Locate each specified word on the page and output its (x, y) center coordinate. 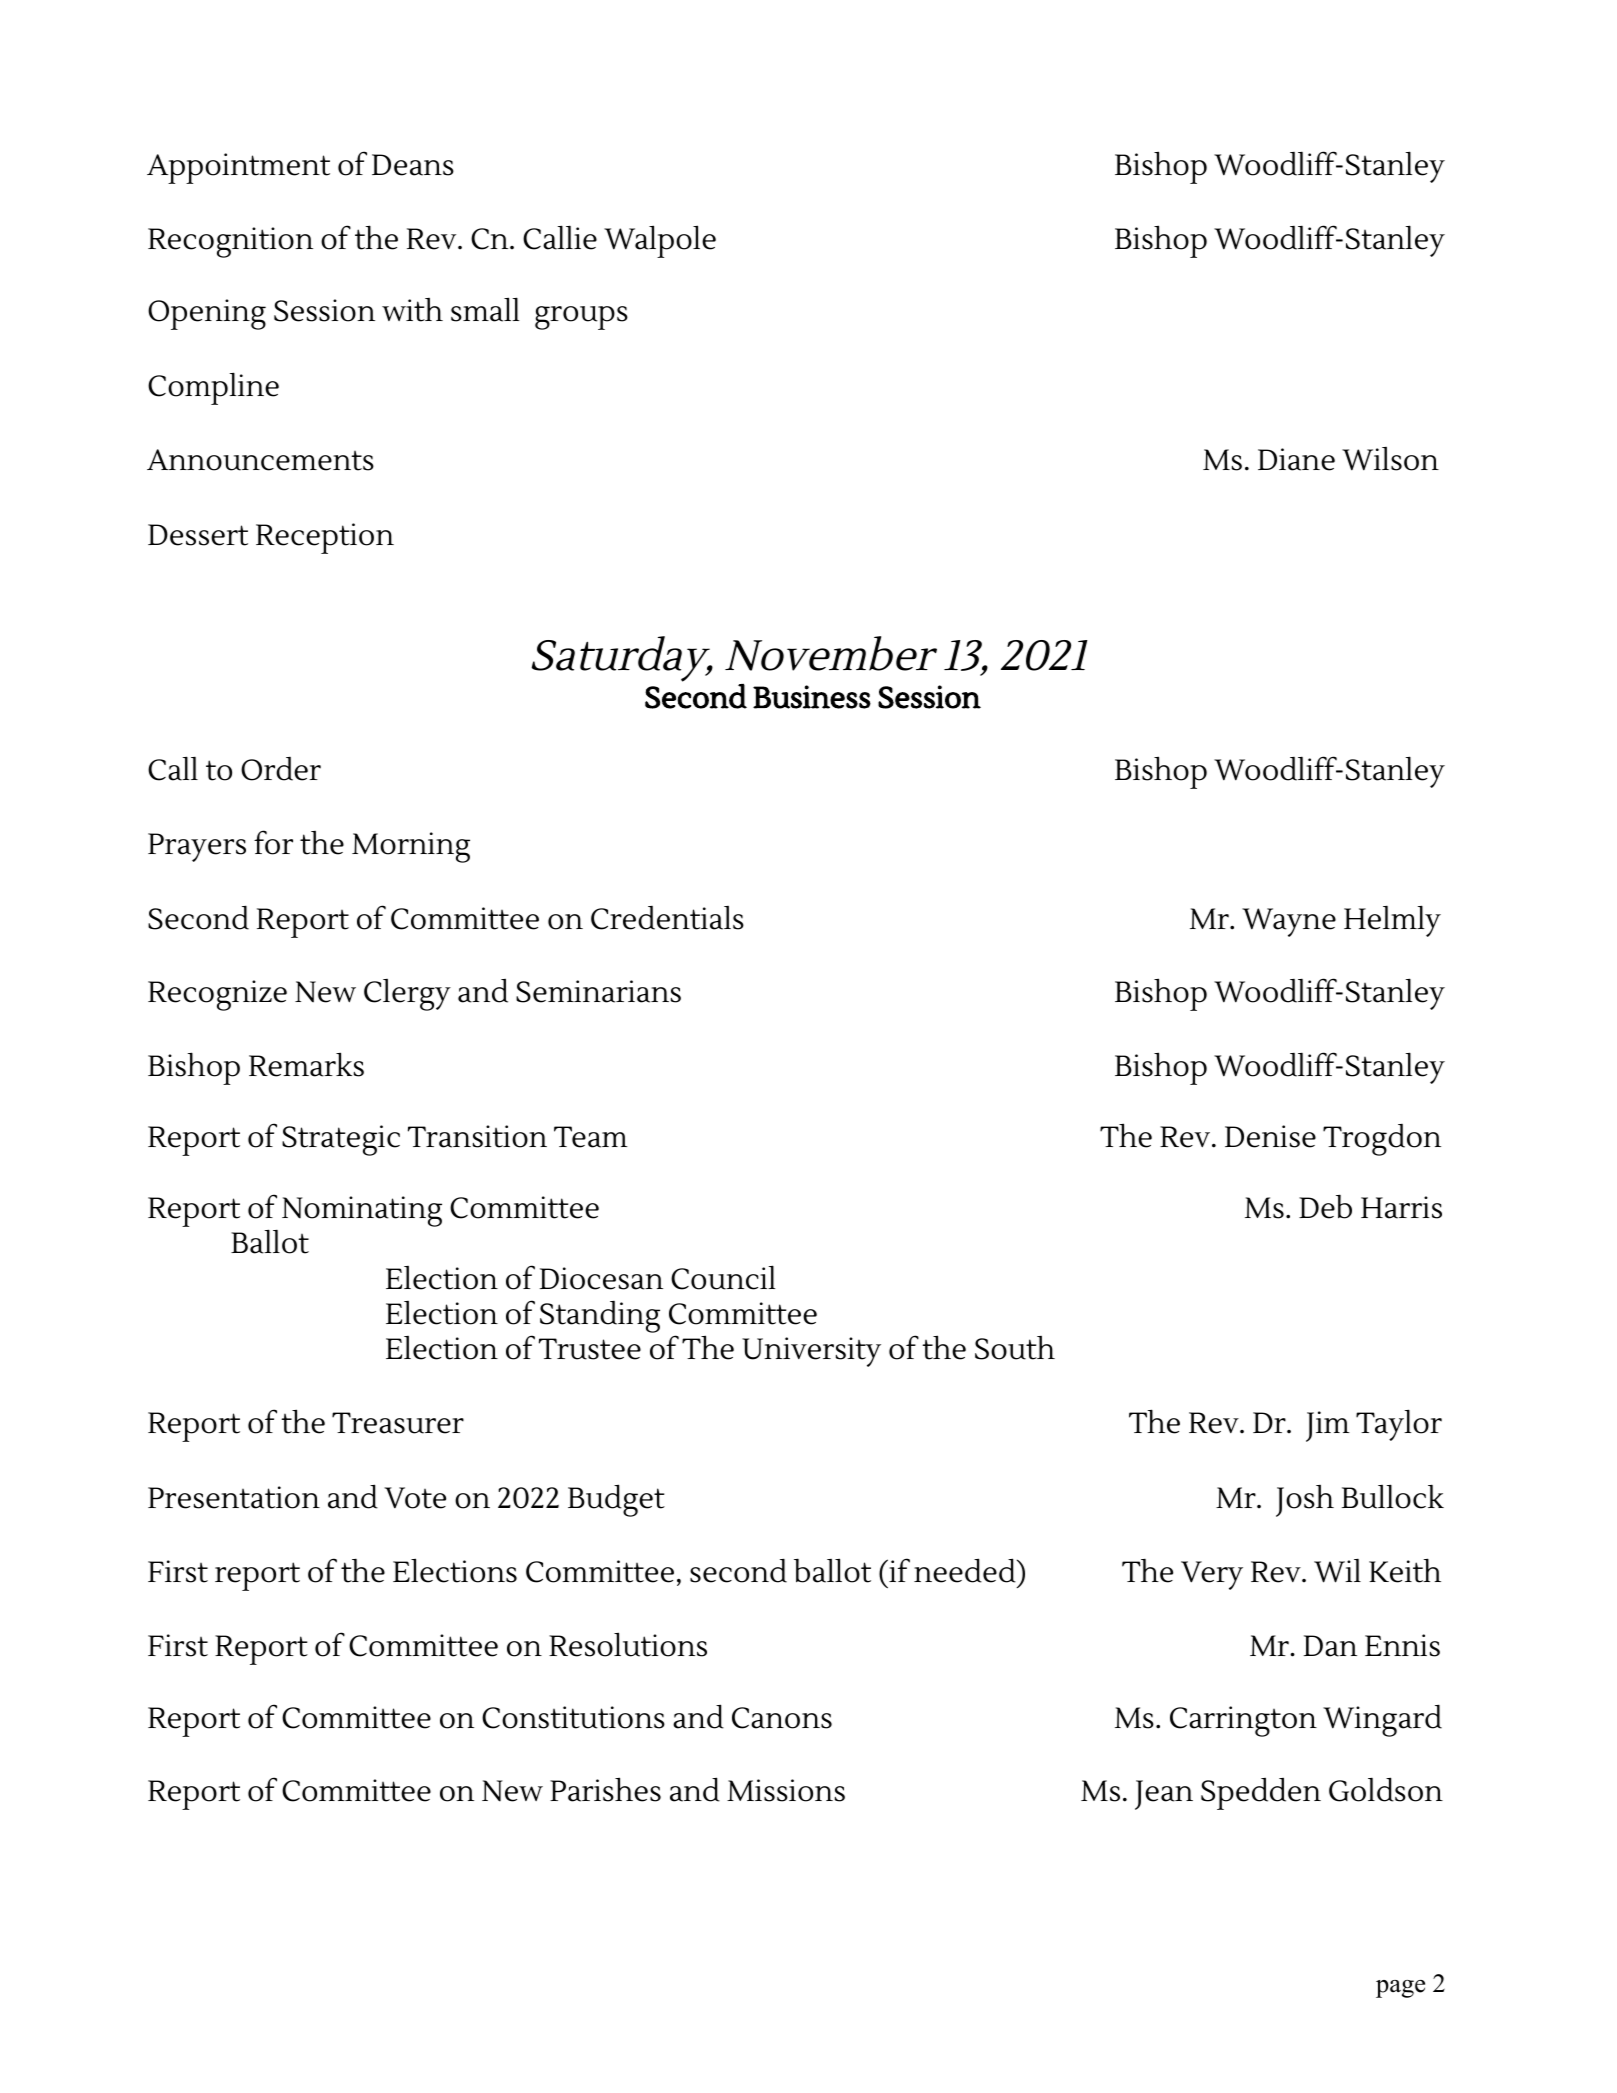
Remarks (306, 1064)
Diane (1296, 459)
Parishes (605, 1789)
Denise (1270, 1136)
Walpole (660, 241)
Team (591, 1137)
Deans (413, 165)
